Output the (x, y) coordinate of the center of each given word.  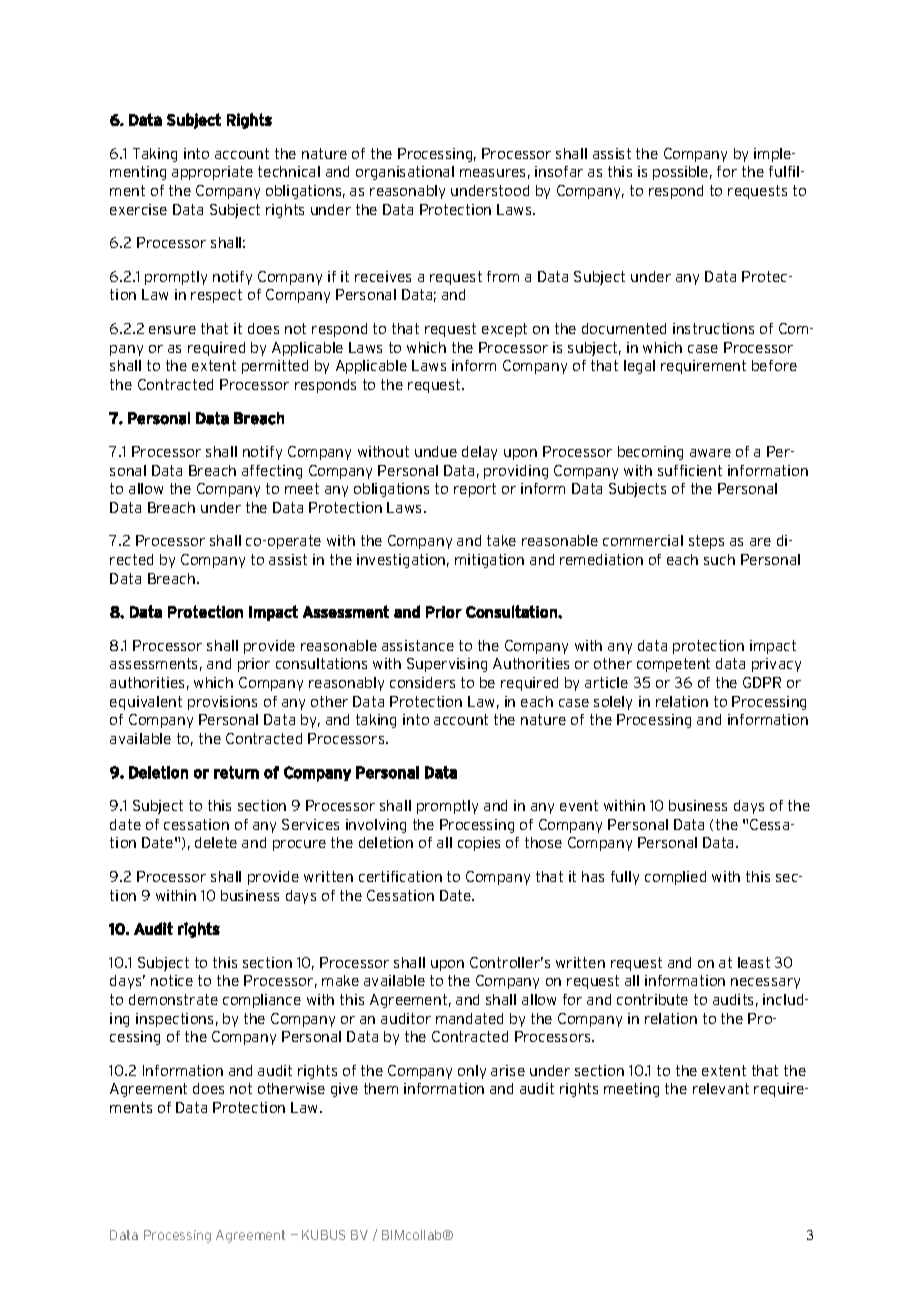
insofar (559, 171)
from (503, 276)
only (472, 1072)
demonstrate (173, 999)
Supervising (447, 665)
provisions (222, 703)
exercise (138, 209)
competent (673, 665)
